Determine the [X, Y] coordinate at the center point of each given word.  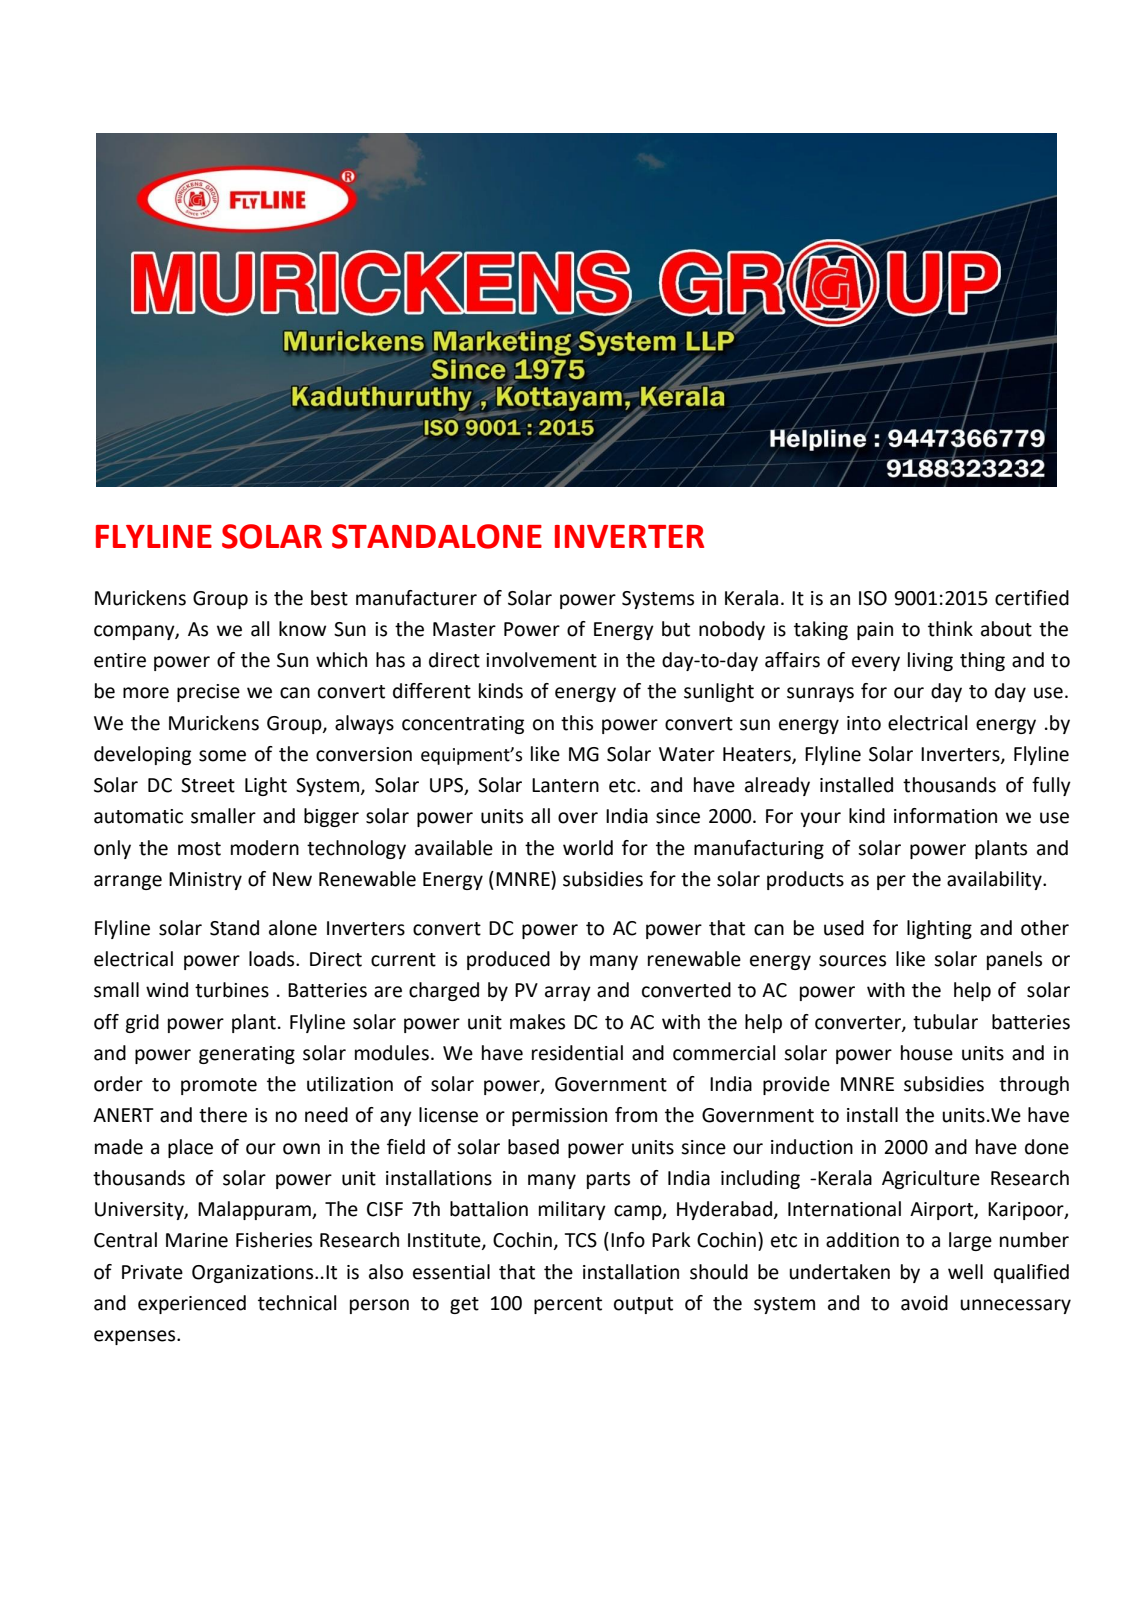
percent [568, 1305]
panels [1014, 960]
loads [273, 959]
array [568, 993]
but [676, 629]
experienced [192, 1304]
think [950, 629]
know [302, 629]
